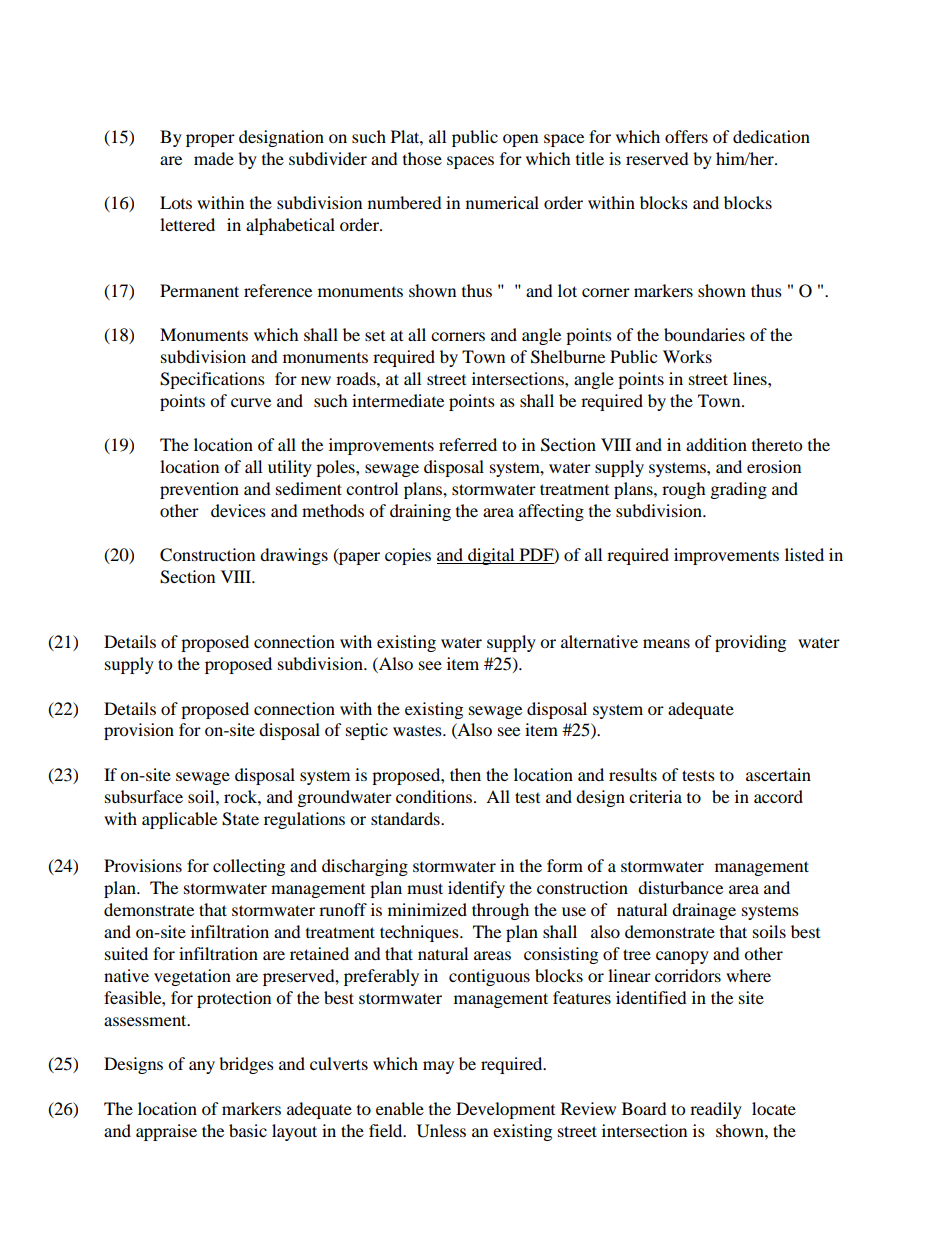 This image has height=1233, width=952. Describe the element at coordinates (202, 1067) in the image. I see `any` at that location.
